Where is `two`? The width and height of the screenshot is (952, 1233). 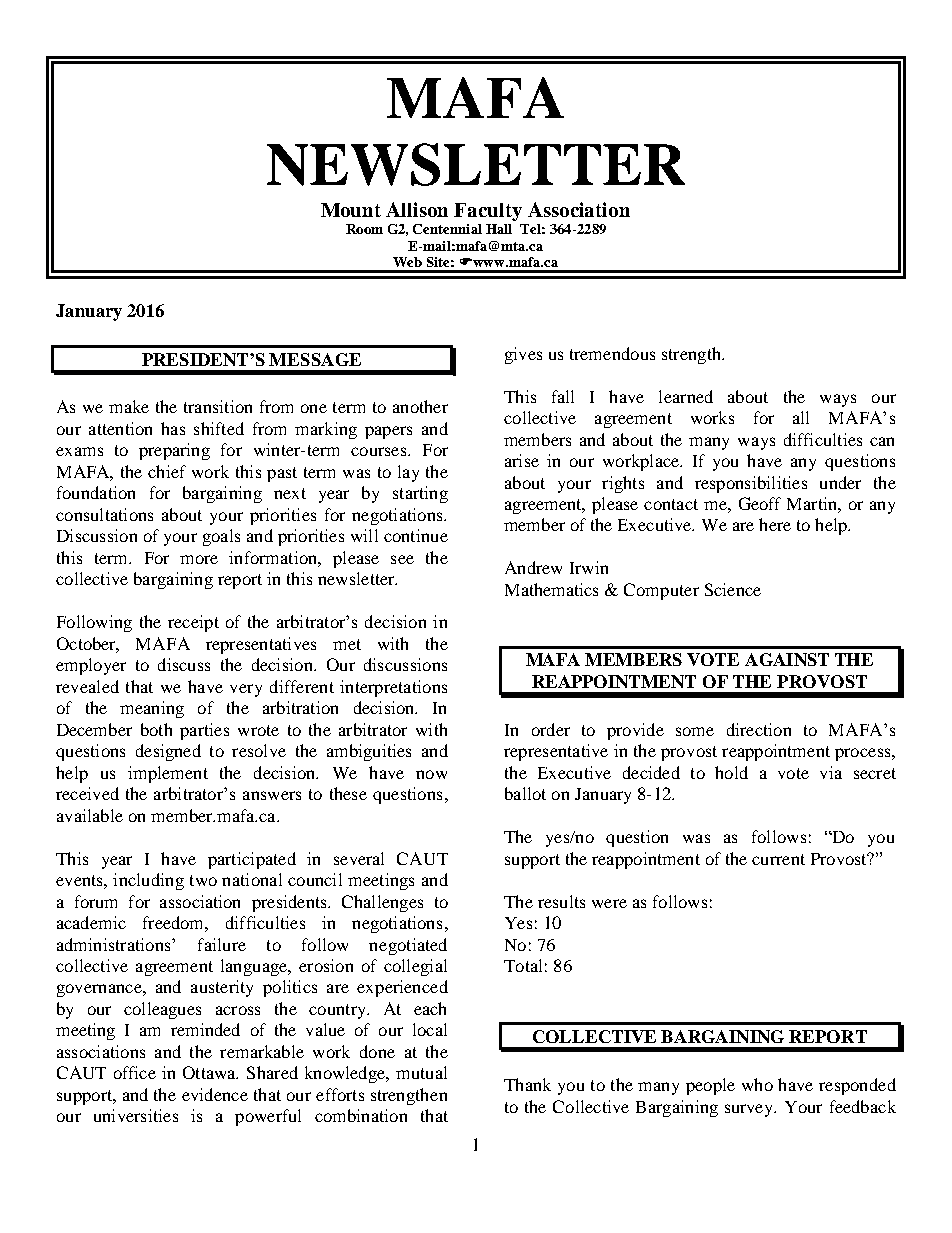 two is located at coordinates (203, 880).
